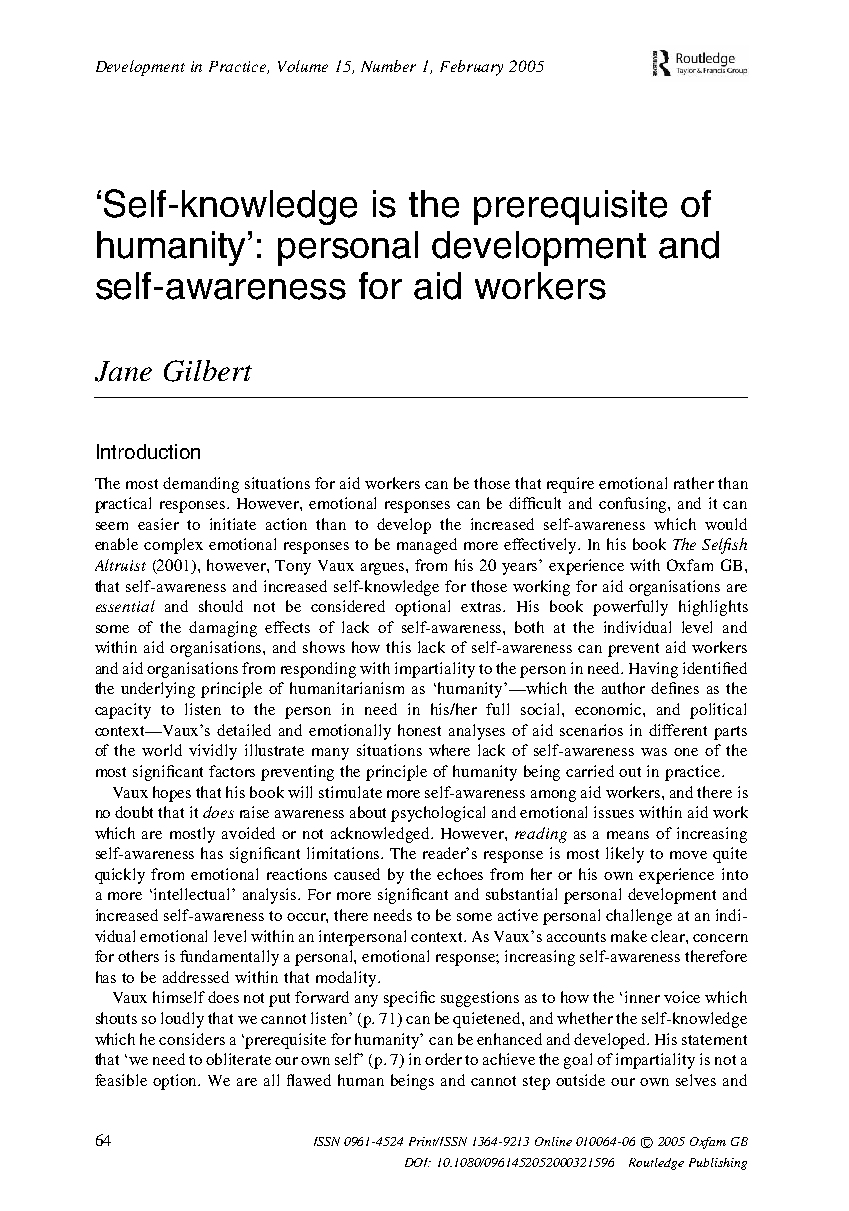 Image resolution: width=849 pixels, height=1211 pixels. I want to click on managed, so click(427, 546).
